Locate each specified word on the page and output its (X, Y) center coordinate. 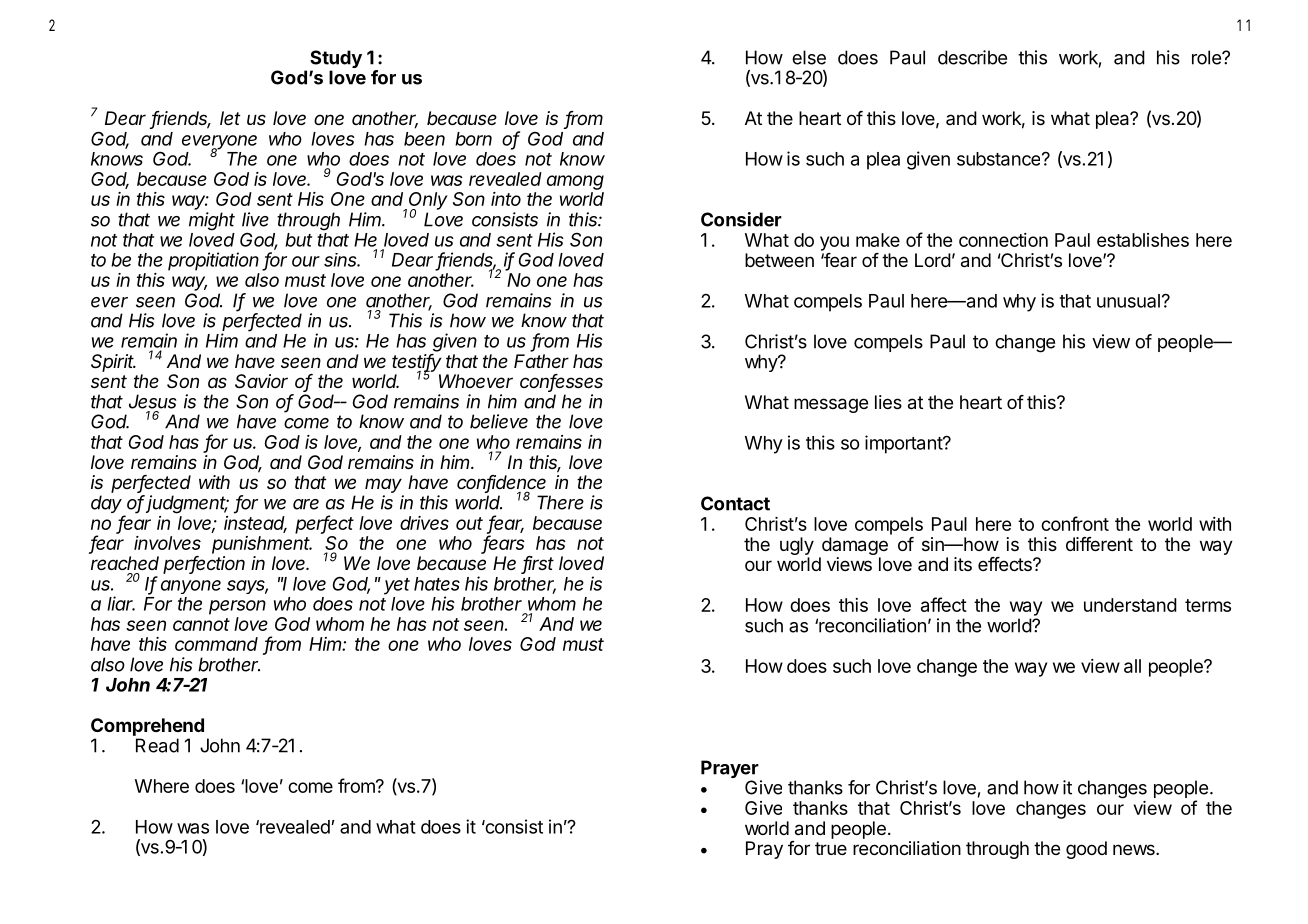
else (809, 57)
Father (541, 361)
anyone (191, 587)
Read (157, 745)
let (230, 118)
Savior (261, 381)
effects (1006, 564)
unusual (1128, 301)
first (538, 564)
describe (972, 57)
